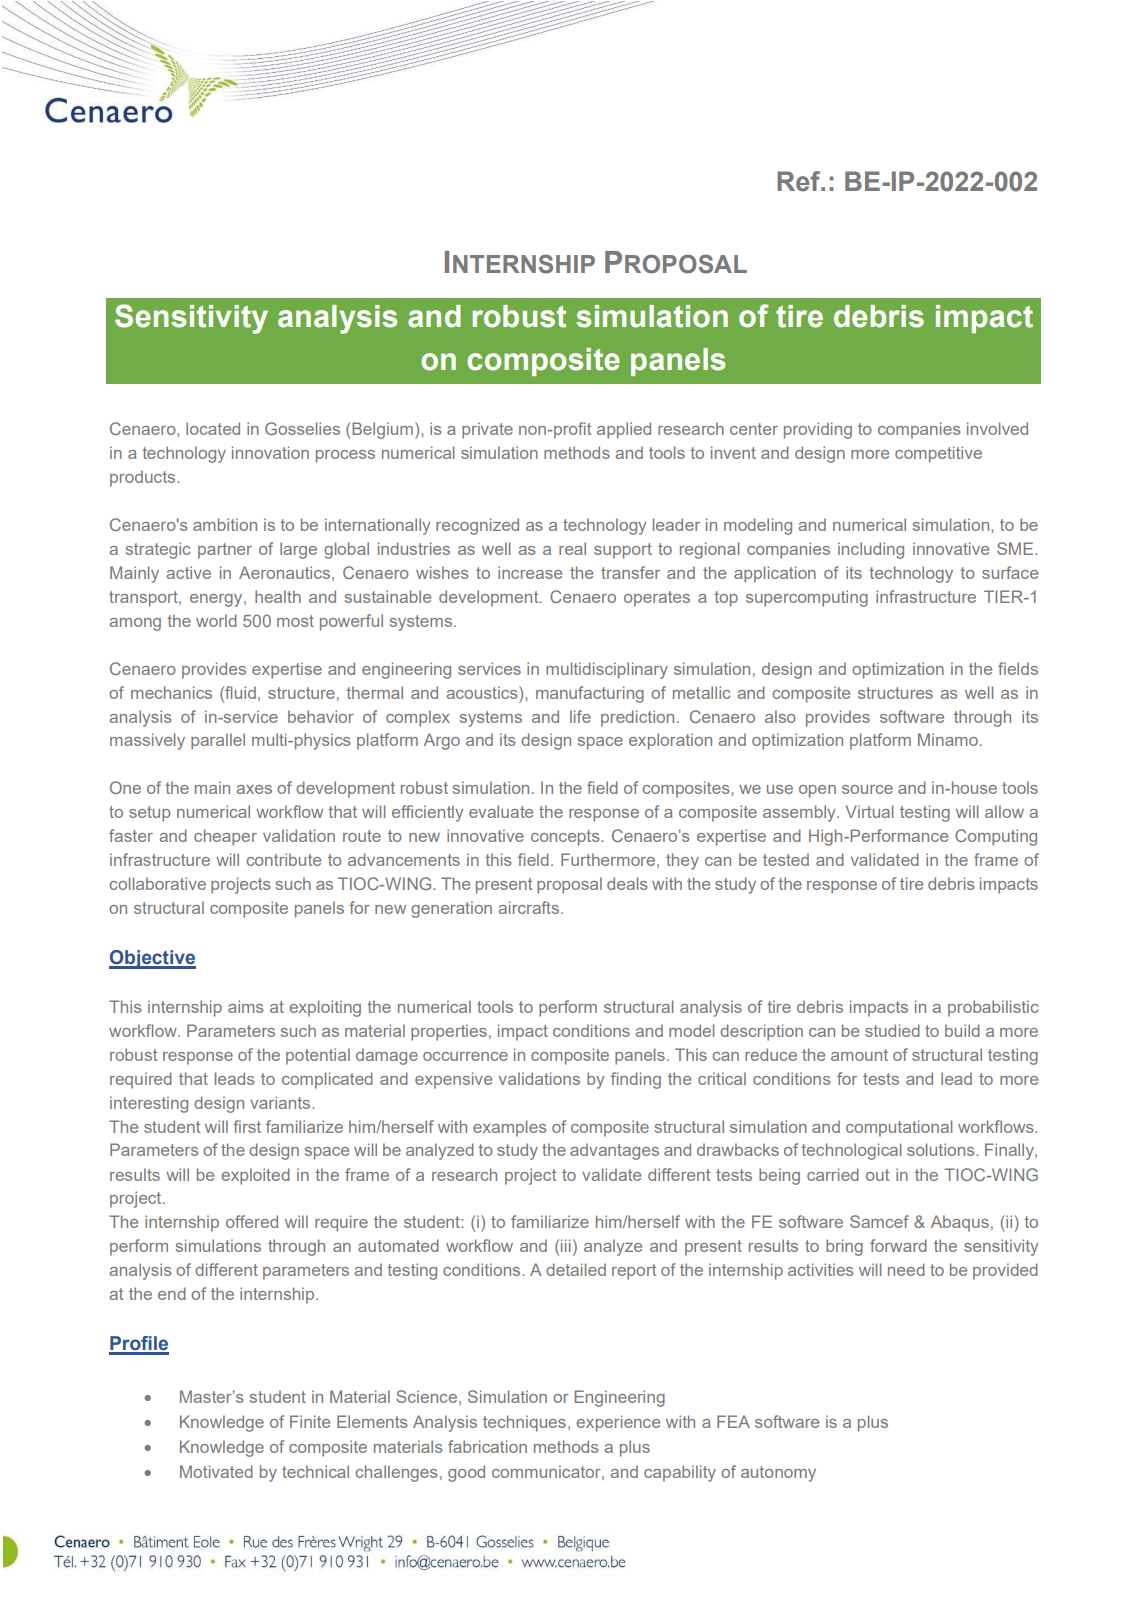 The width and height of the document is (1148, 1624). I want to click on innovation, so click(270, 452).
